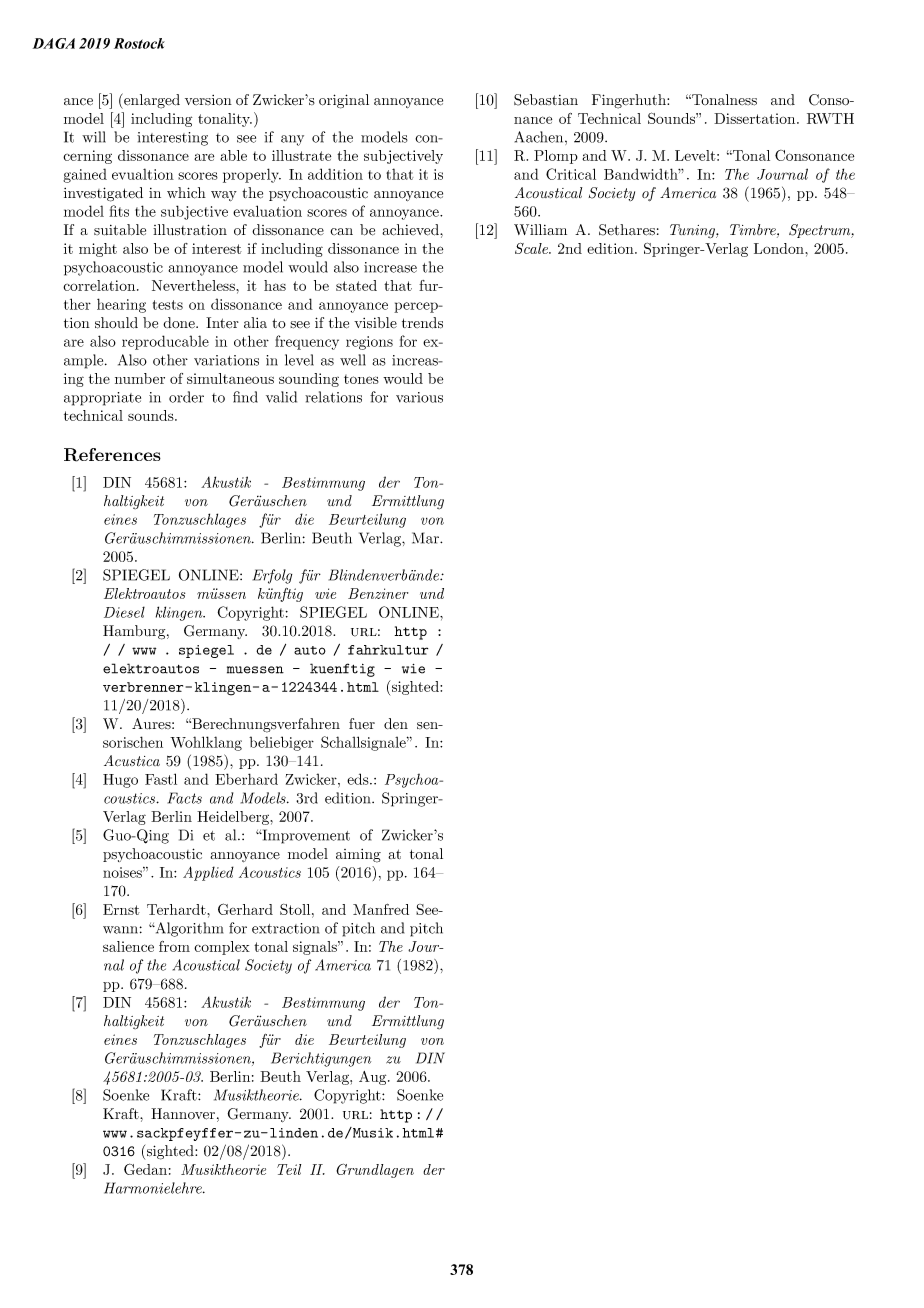 This page has width=924, height=1308. What do you see at coordinates (374, 1078) in the page?
I see `Aug` at bounding box center [374, 1078].
